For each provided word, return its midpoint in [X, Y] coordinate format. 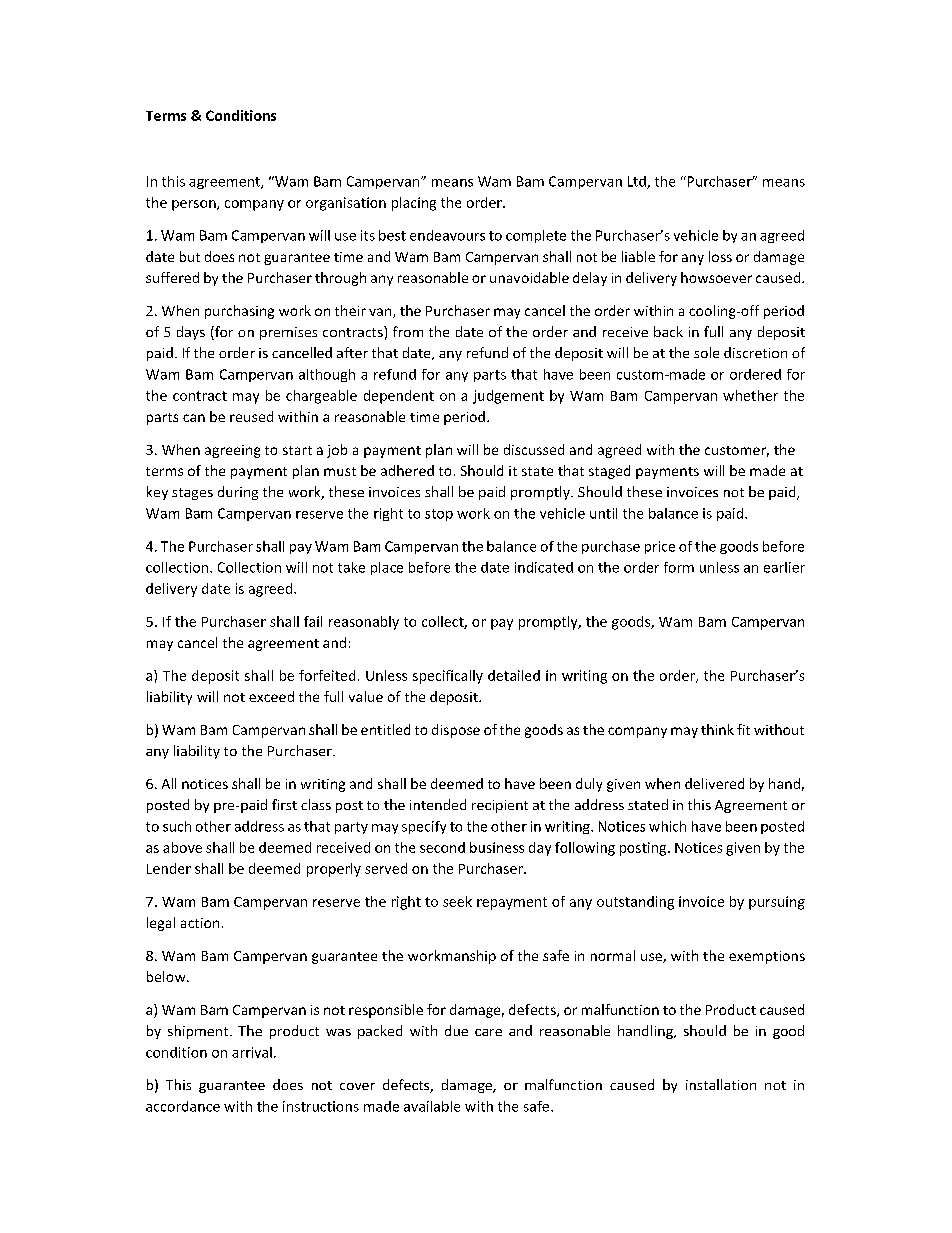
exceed [271, 696]
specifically [448, 677]
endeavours [447, 235]
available [432, 1106]
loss [720, 256]
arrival [252, 1052]
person [195, 205]
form [679, 567]
